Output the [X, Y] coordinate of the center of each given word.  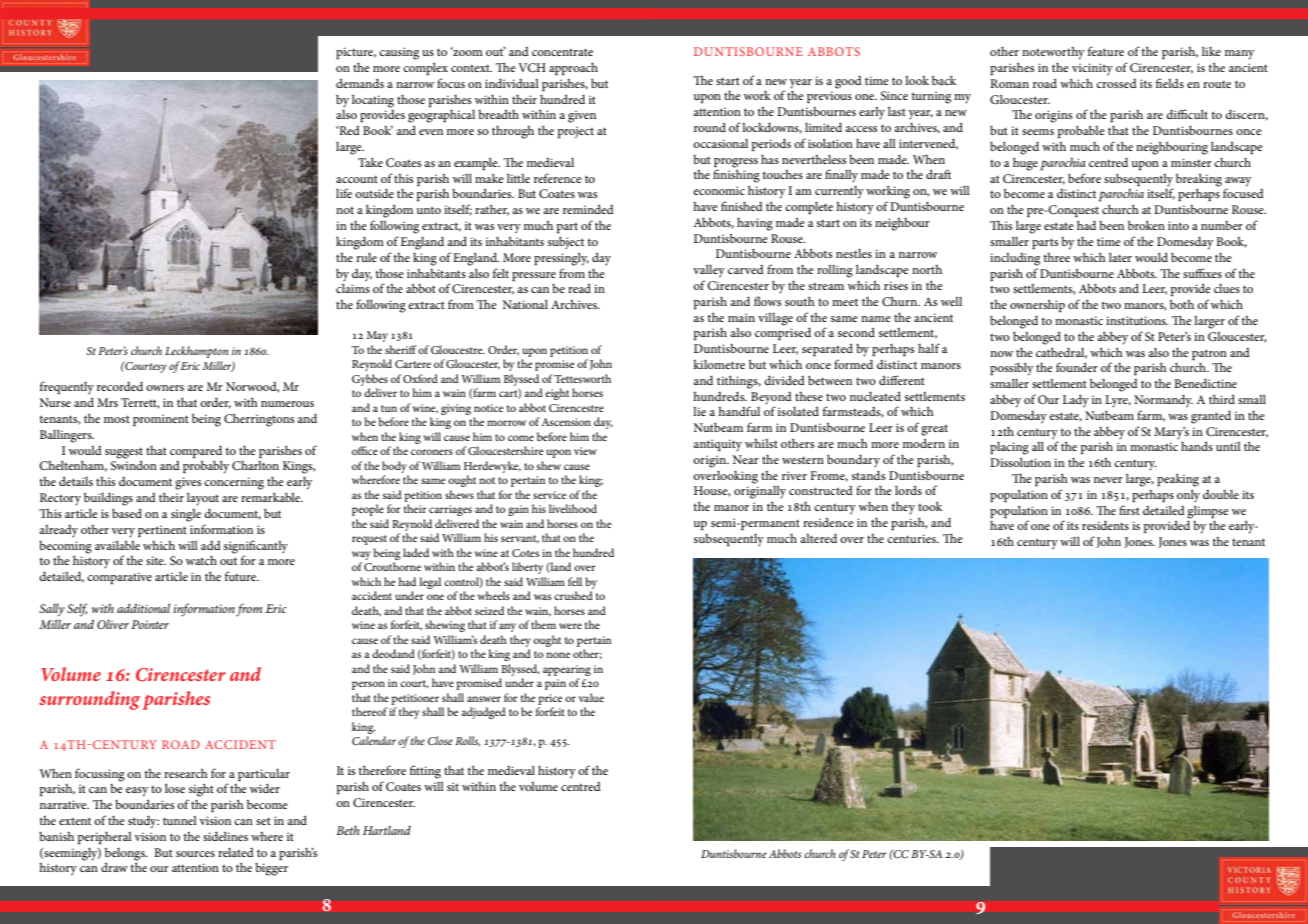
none [558, 655]
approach [573, 68]
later [1120, 257]
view [585, 451]
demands [360, 83]
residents [1105, 525]
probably [206, 467]
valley [709, 270]
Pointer [150, 624]
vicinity [1092, 69]
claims [353, 287]
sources [195, 854]
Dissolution [1020, 462]
